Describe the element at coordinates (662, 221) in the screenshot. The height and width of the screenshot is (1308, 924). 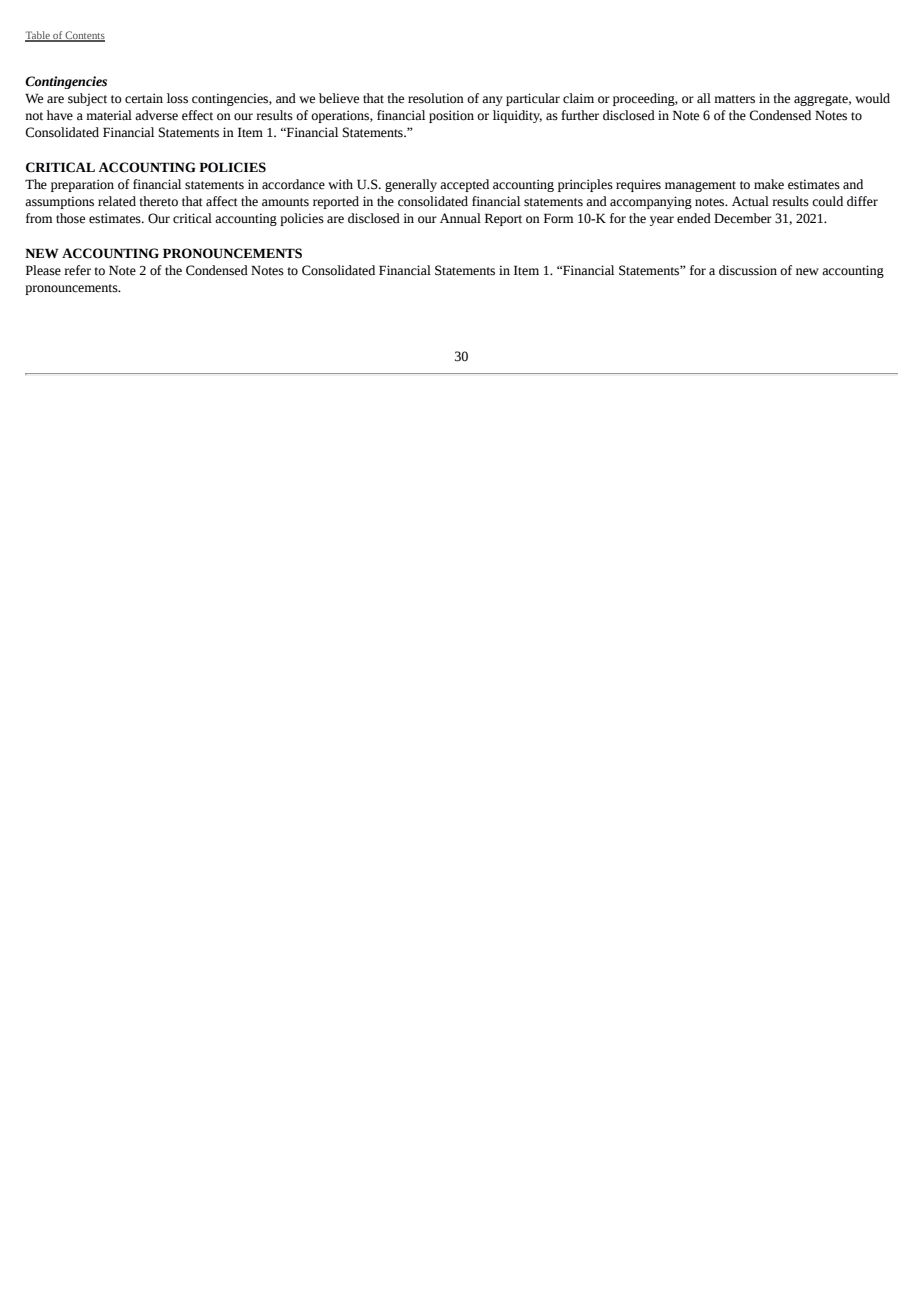
I see `year` at that location.
